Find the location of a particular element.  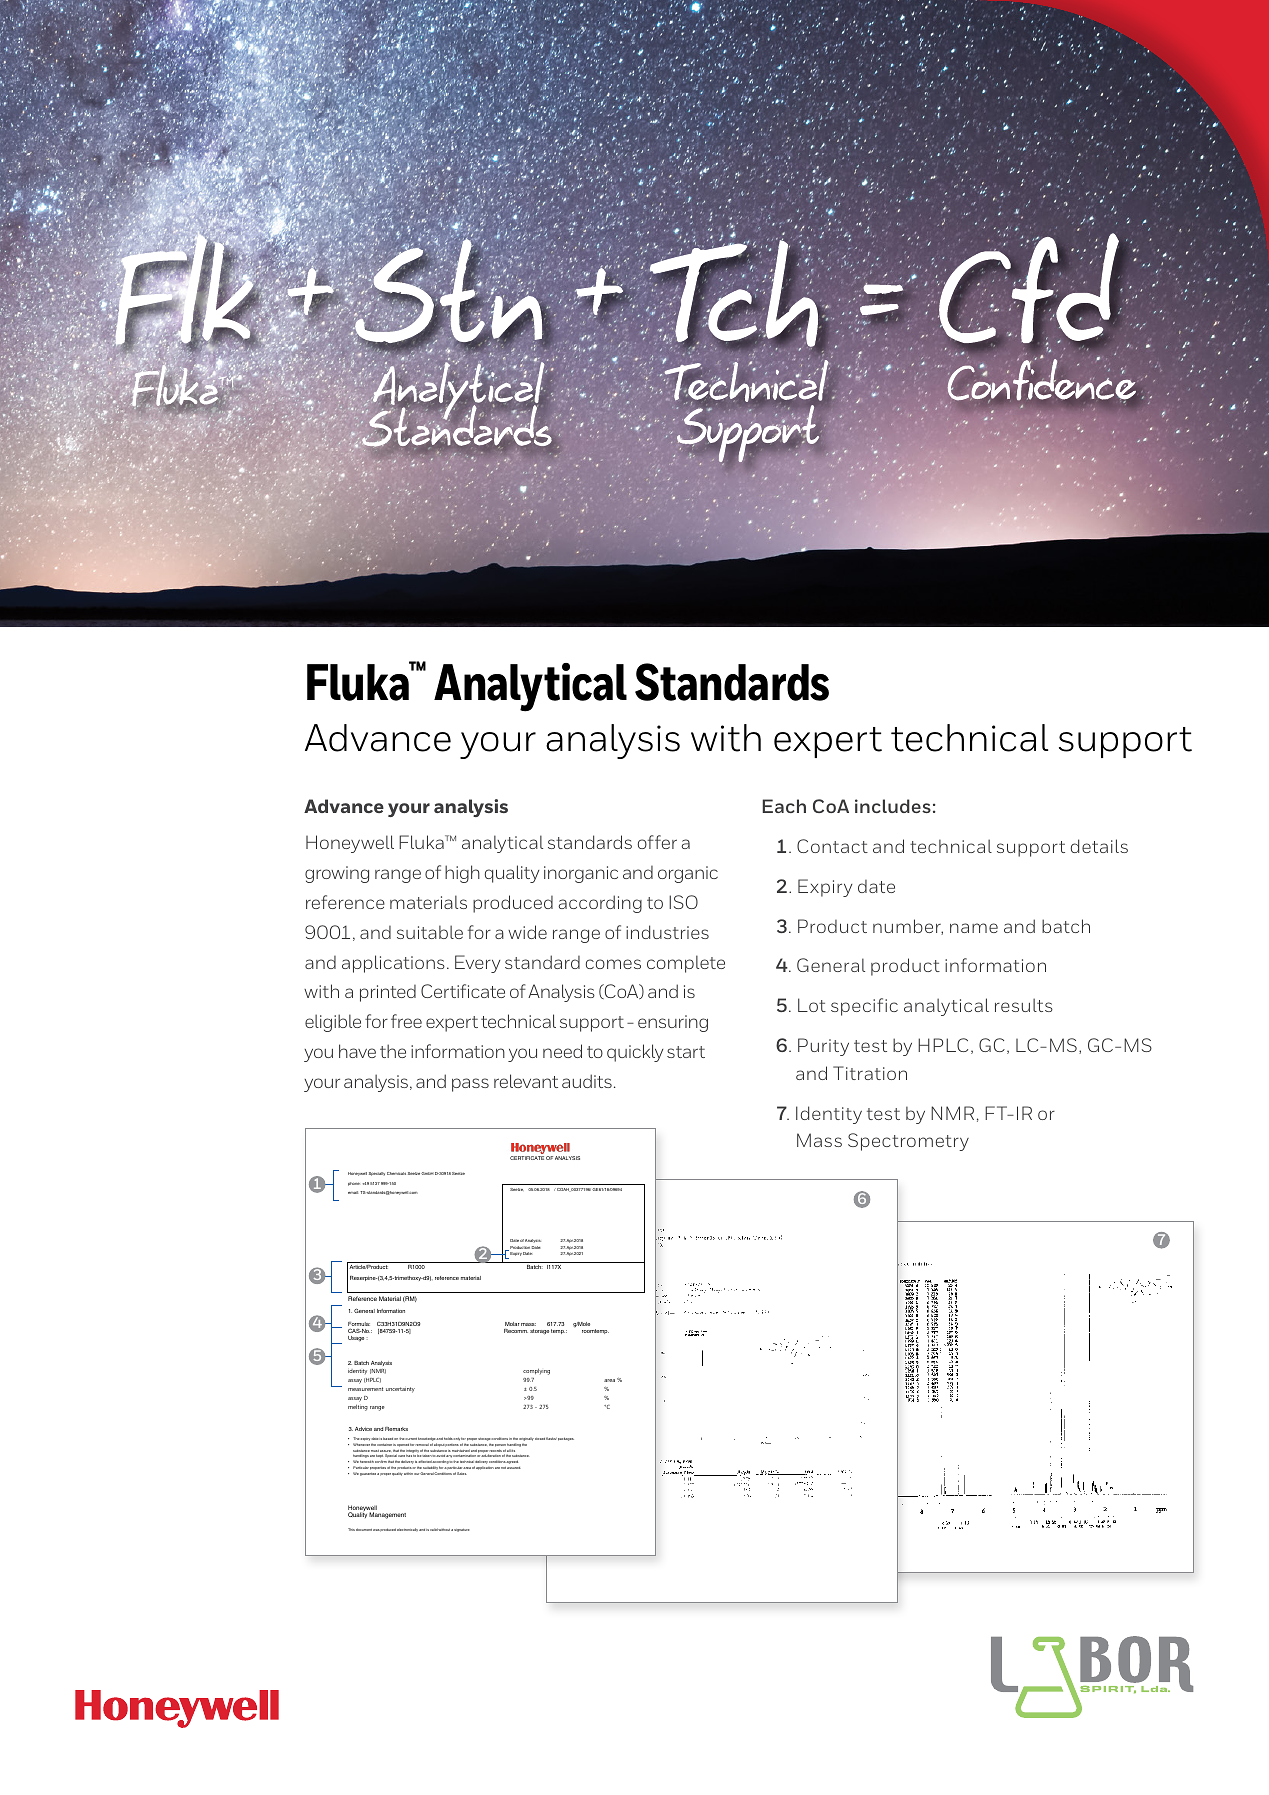

Titration is located at coordinates (870, 1073).
